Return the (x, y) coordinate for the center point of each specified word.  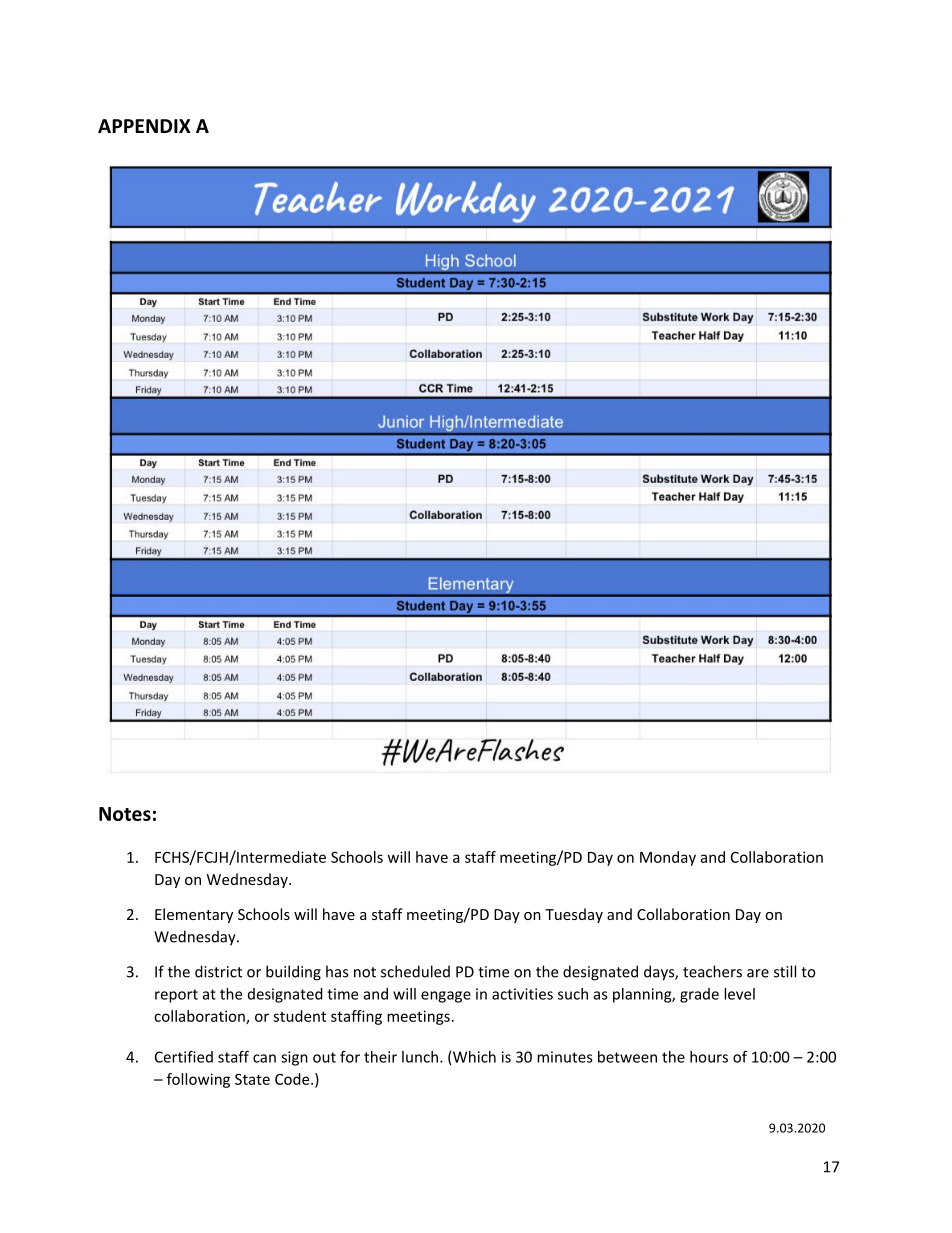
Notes (125, 814)
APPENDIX (144, 126)
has (337, 971)
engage (446, 997)
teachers (712, 971)
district (218, 971)
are (758, 973)
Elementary (194, 915)
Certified (184, 1057)
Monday (668, 858)
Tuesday (574, 915)
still (785, 971)
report (176, 996)
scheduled (415, 971)
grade (699, 995)
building (293, 973)
